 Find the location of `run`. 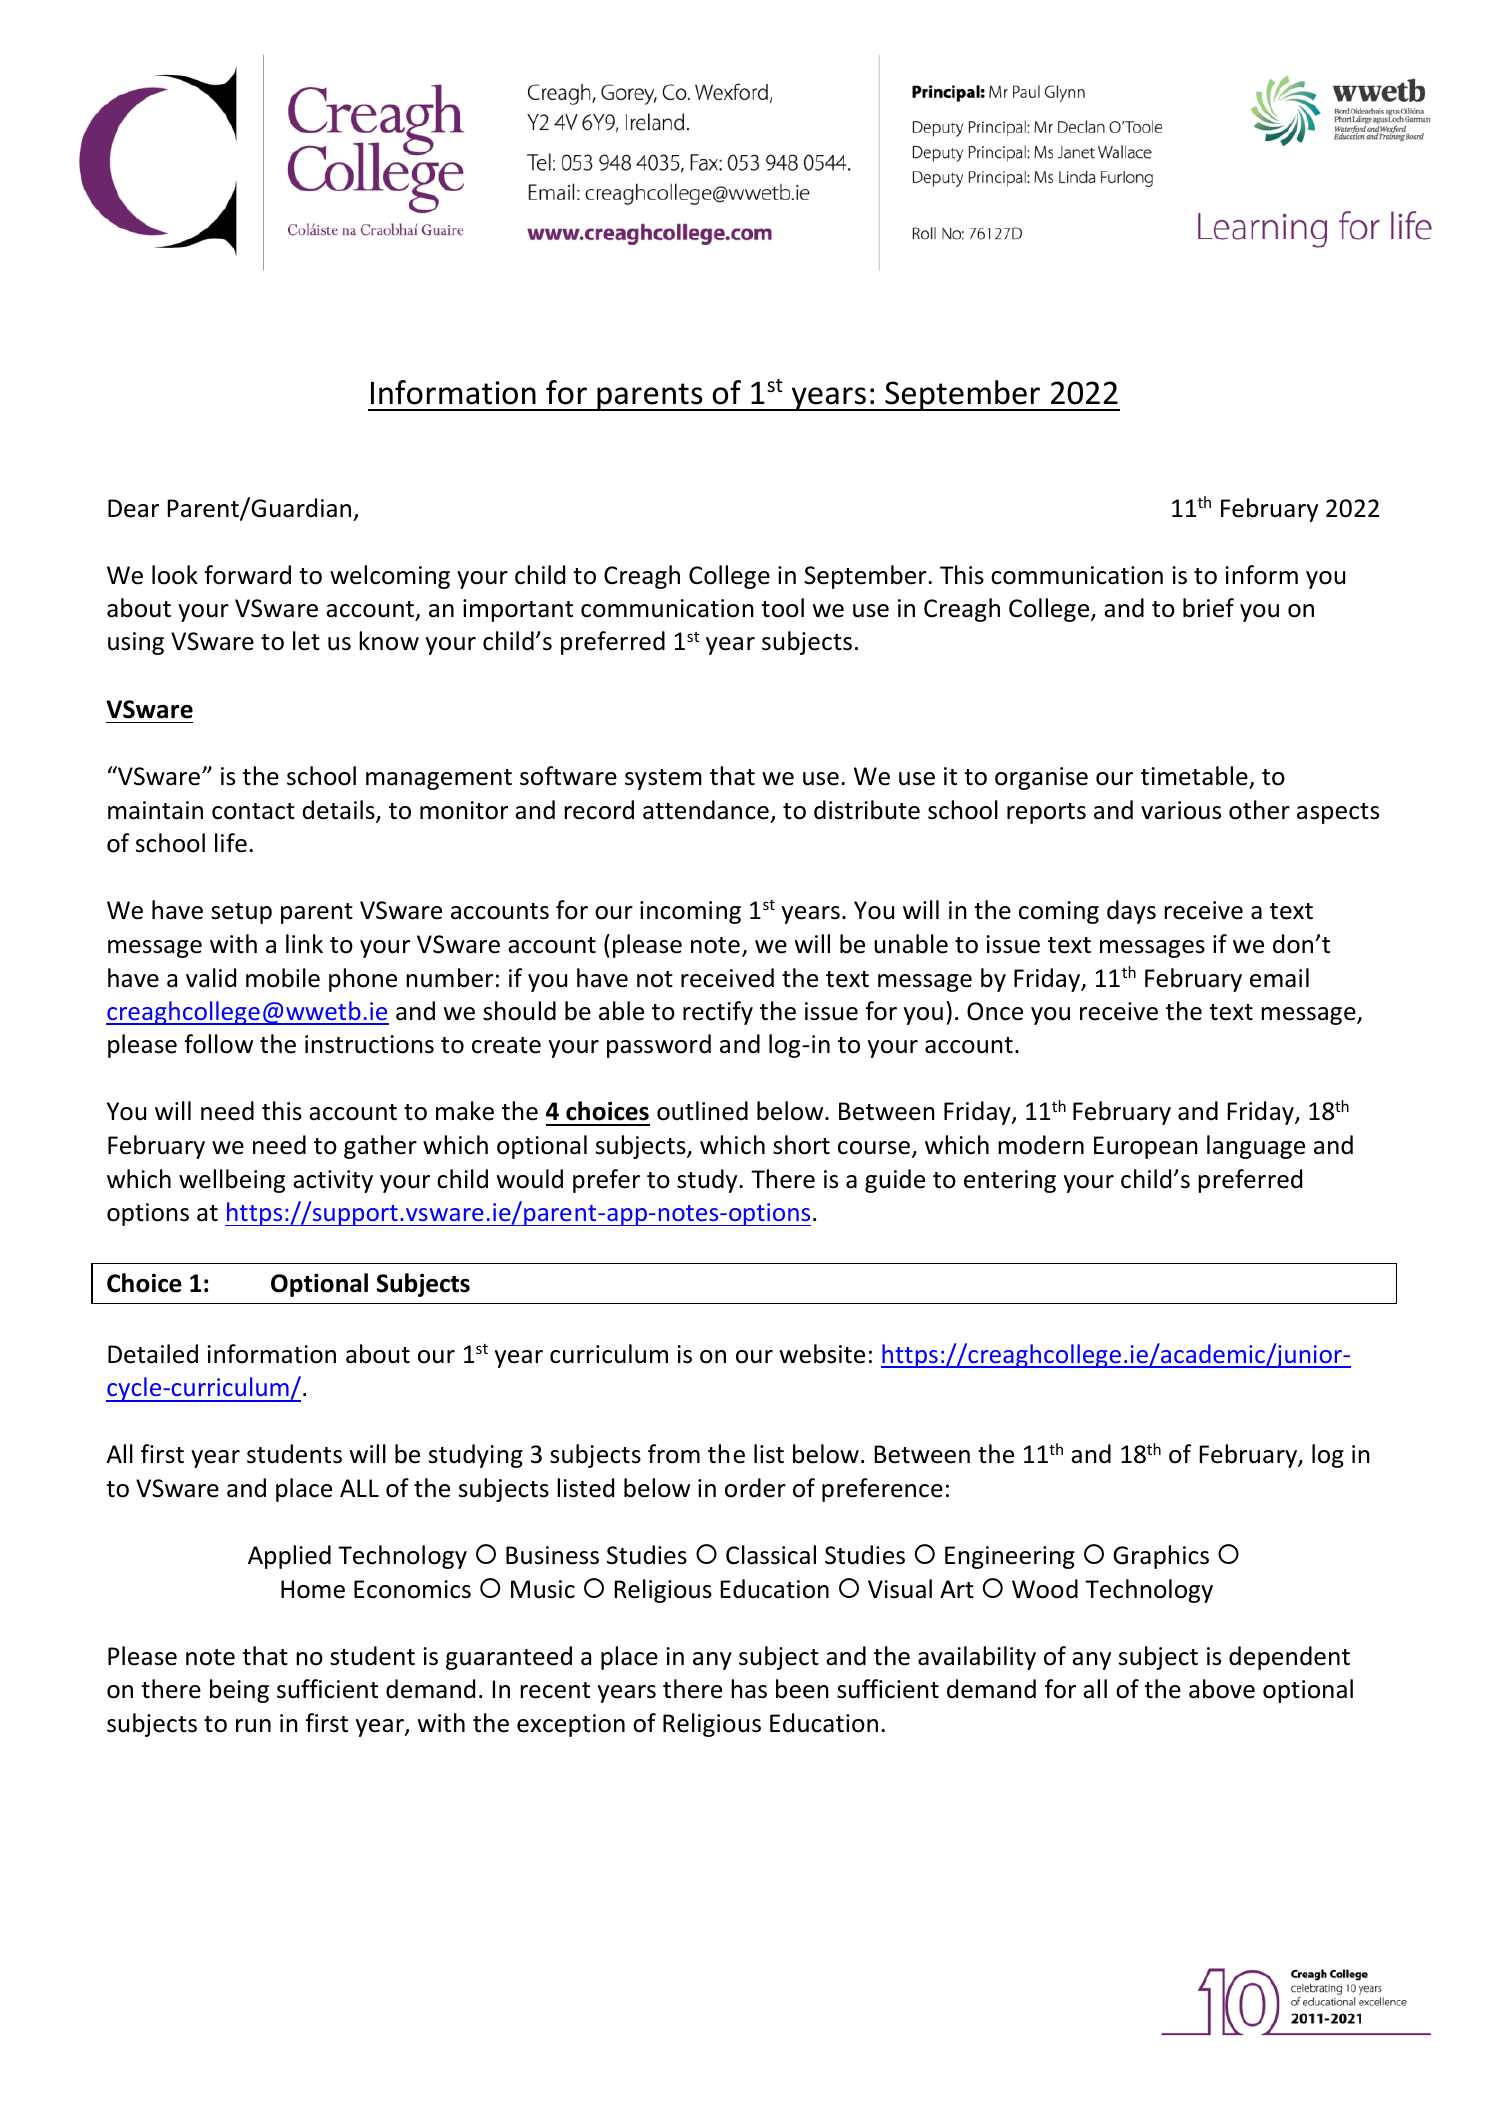

run is located at coordinates (253, 1726).
